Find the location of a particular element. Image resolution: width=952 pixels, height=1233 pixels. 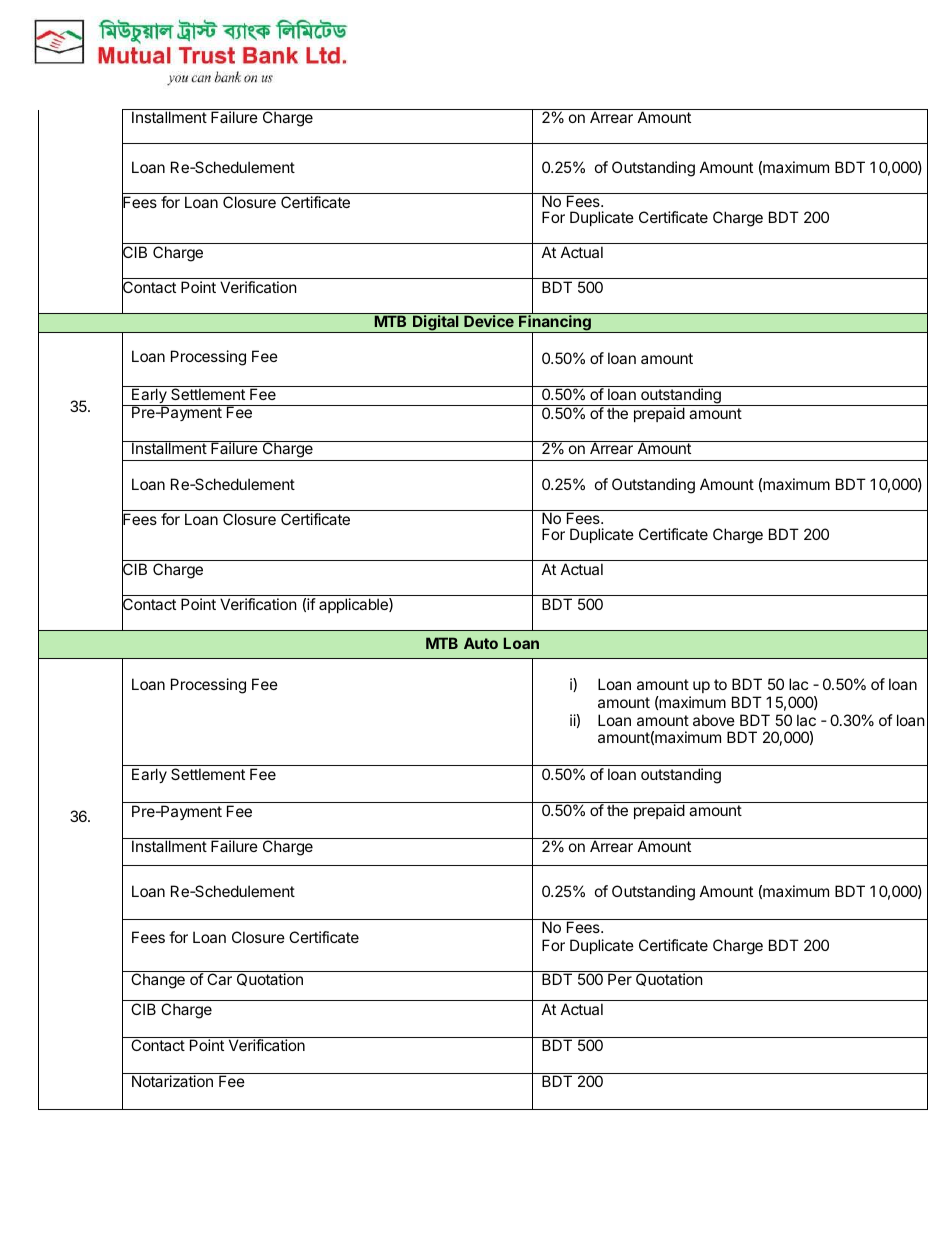

Change is located at coordinates (158, 981).
